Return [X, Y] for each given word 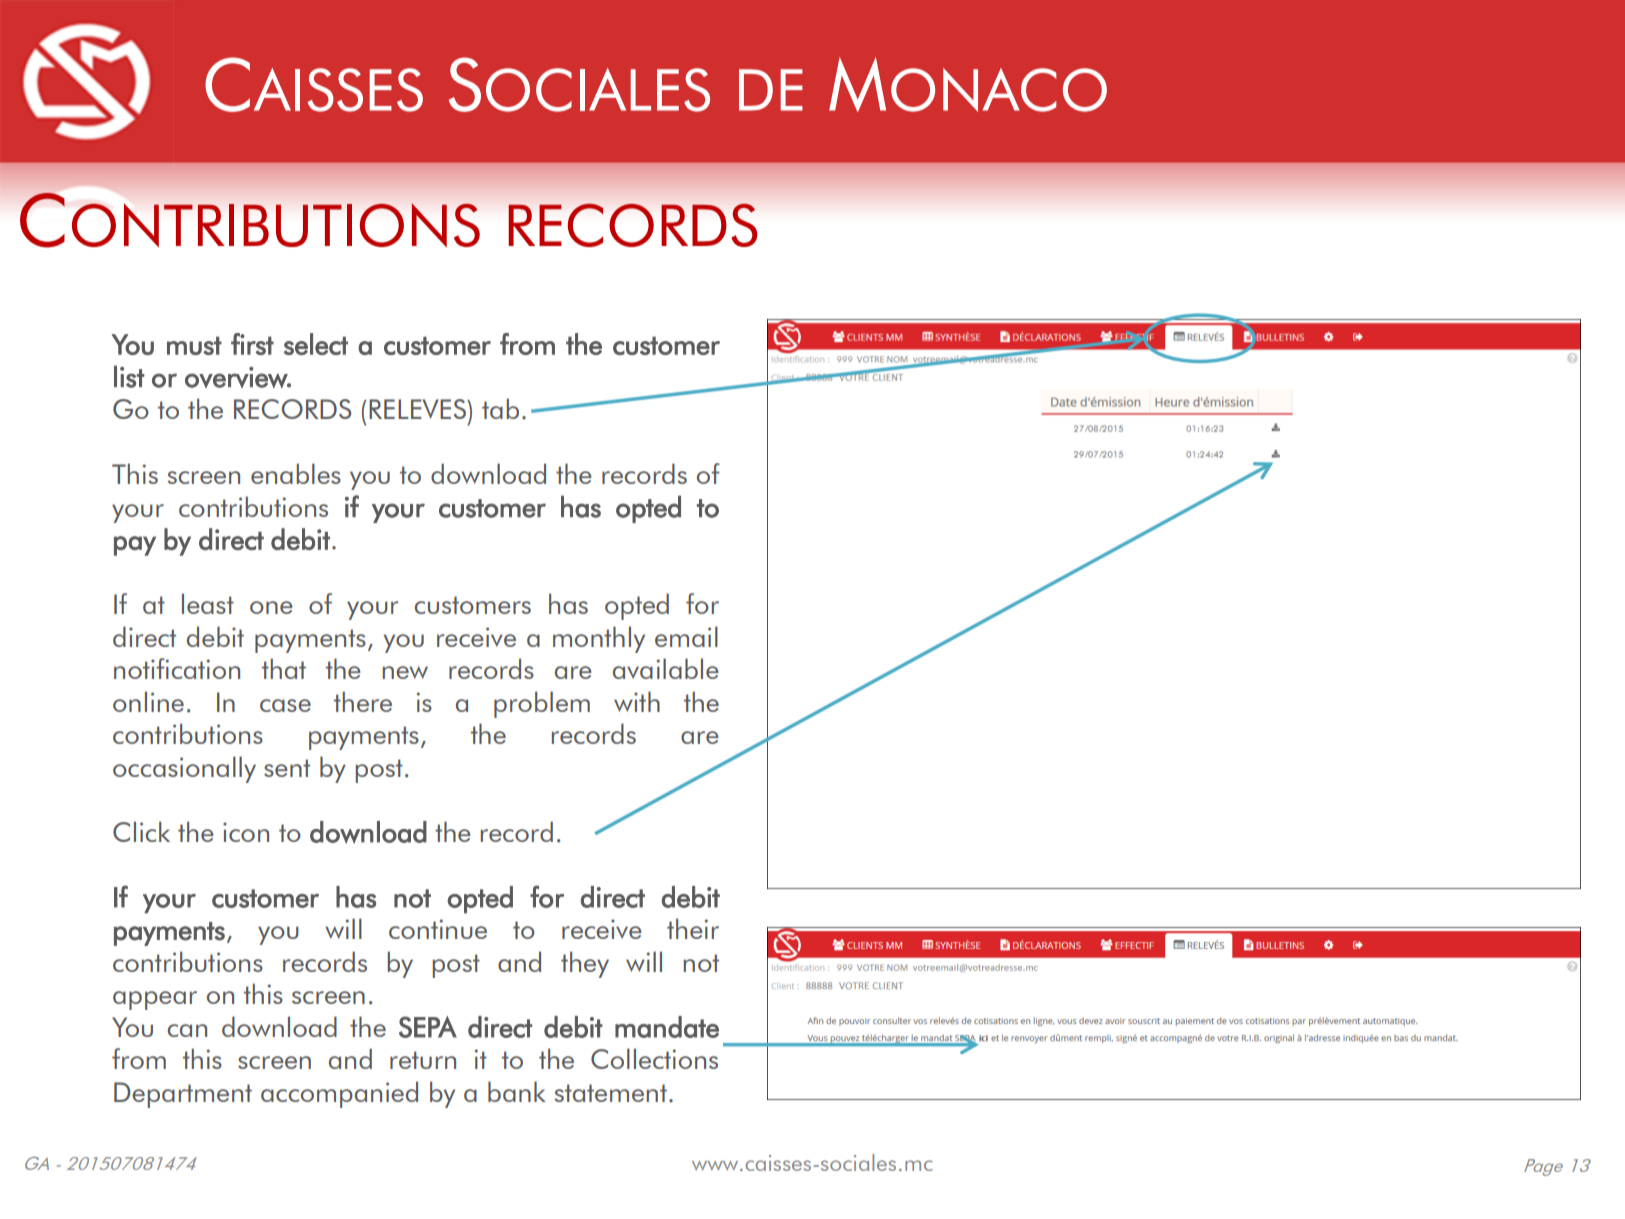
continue [438, 929]
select [316, 344]
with [637, 701]
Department [183, 1095]
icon [246, 832]
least [208, 603]
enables [296, 473]
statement [610, 1093]
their [693, 928]
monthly [599, 639]
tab [500, 408]
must [194, 345]
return [423, 1060]
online [148, 701]
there [363, 701]
